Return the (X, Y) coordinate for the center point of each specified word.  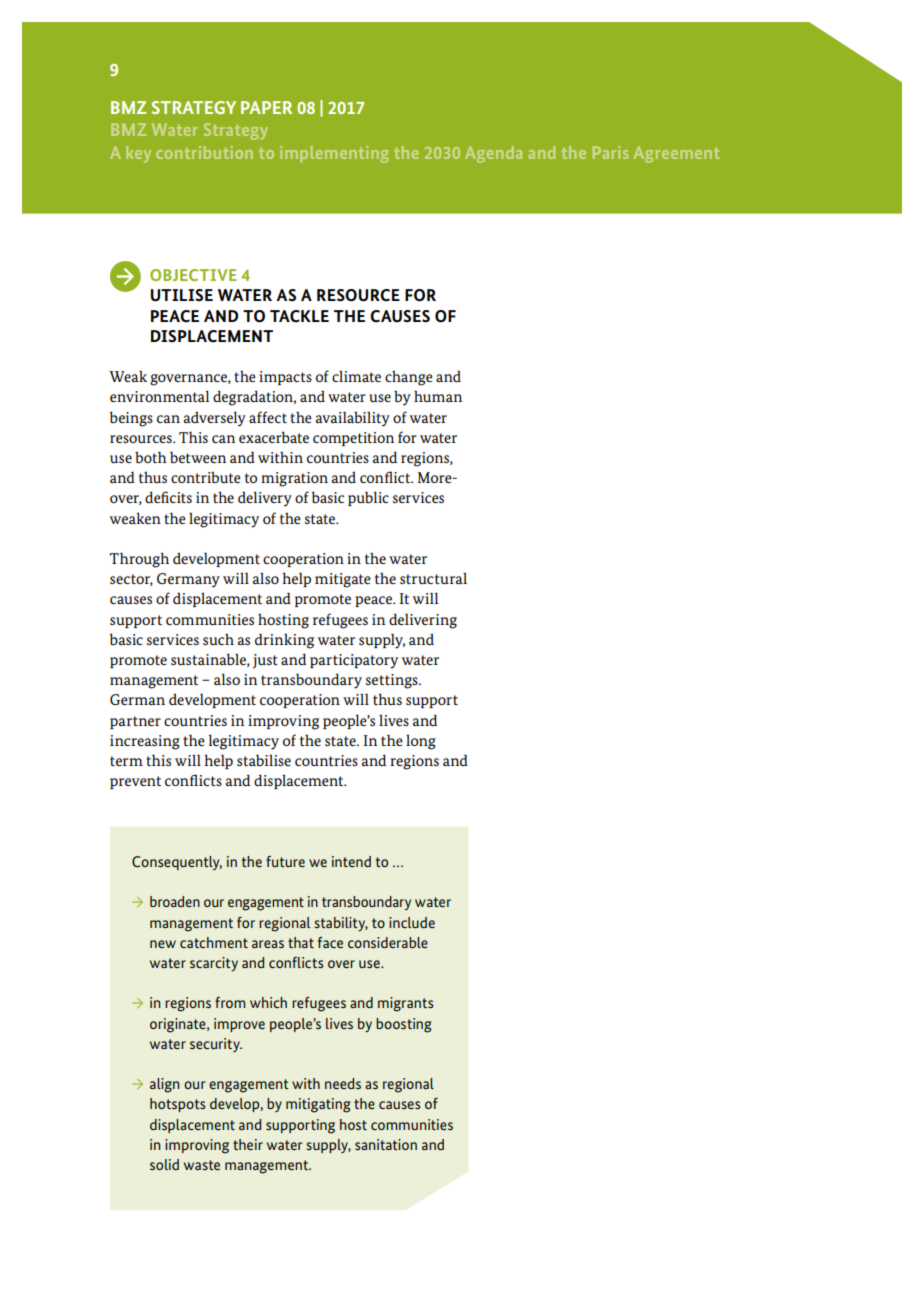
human (438, 396)
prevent (135, 782)
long (421, 742)
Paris (611, 152)
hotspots (177, 1105)
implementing (334, 154)
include (412, 922)
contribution (204, 152)
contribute (205, 477)
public (368, 498)
